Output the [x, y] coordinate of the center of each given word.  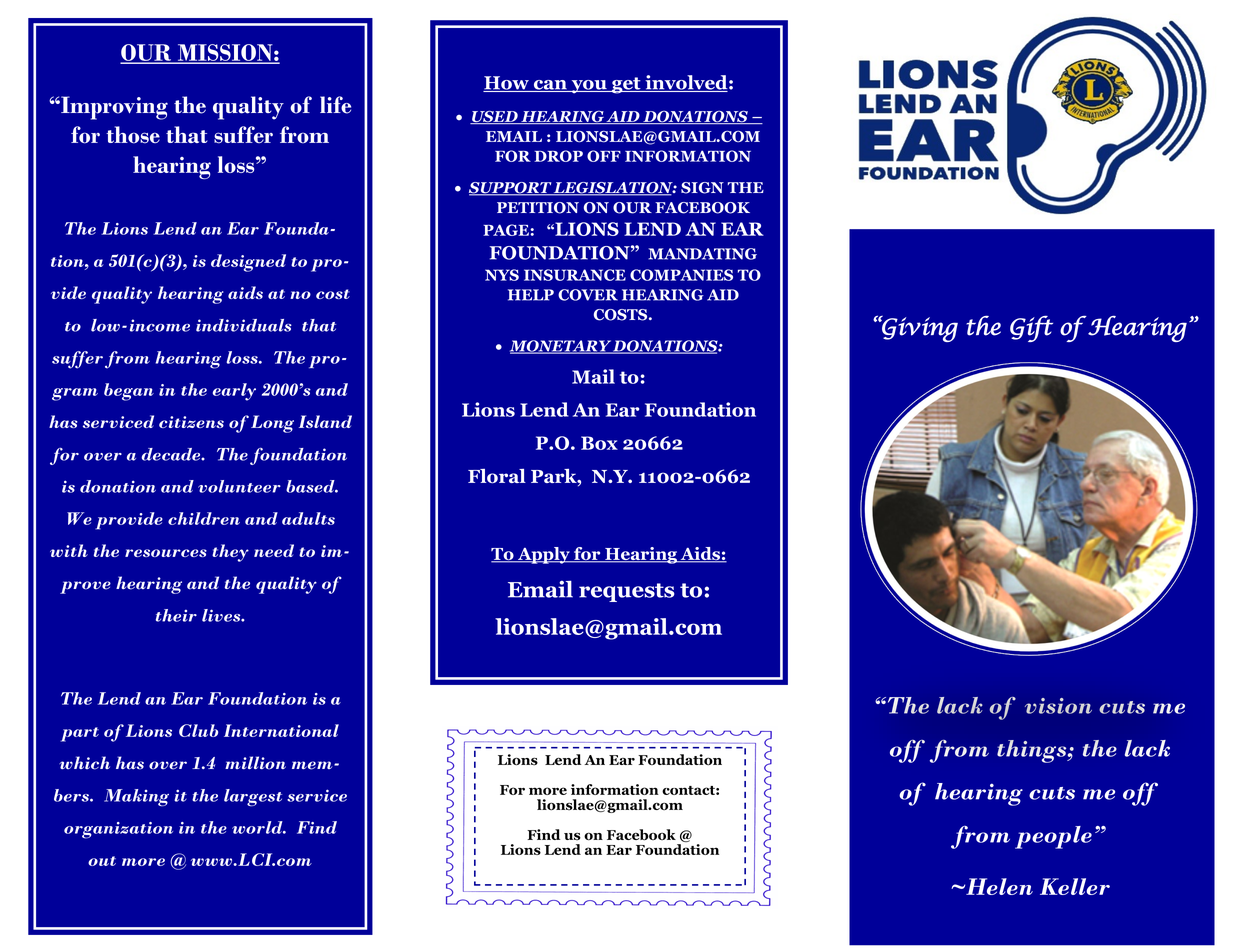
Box [599, 443]
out [102, 861]
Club [198, 730]
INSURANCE [575, 275]
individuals [244, 325]
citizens [191, 422]
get [626, 85]
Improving [113, 108]
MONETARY [561, 347]
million [255, 763]
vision [1058, 706]
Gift [1031, 329]
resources [166, 553]
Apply [543, 555]
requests [627, 592]
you [589, 87]
